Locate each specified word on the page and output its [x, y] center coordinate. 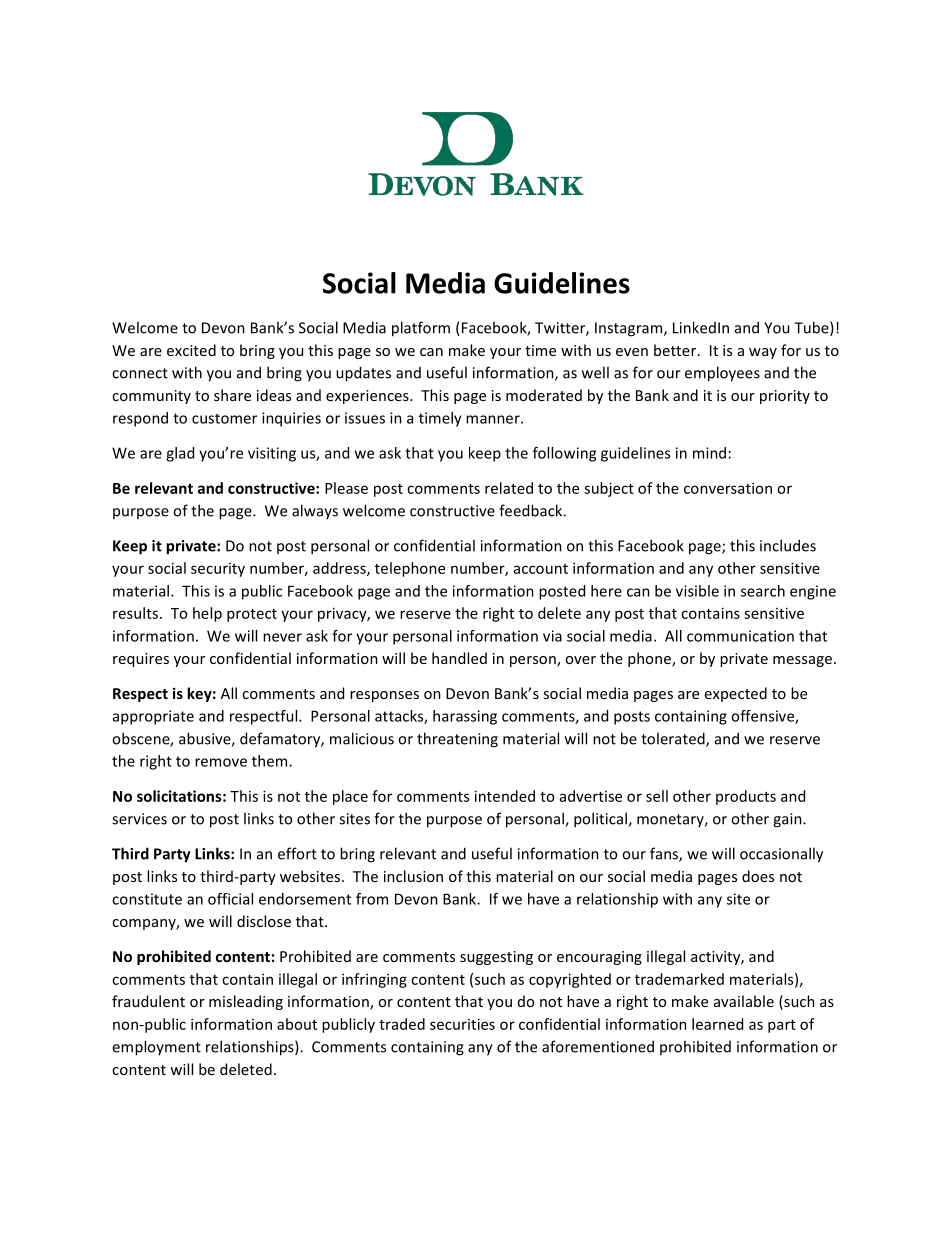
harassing [465, 717]
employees [722, 374]
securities [462, 1024]
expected [736, 694]
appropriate [153, 717]
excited [191, 350]
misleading [246, 1002]
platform [421, 329]
